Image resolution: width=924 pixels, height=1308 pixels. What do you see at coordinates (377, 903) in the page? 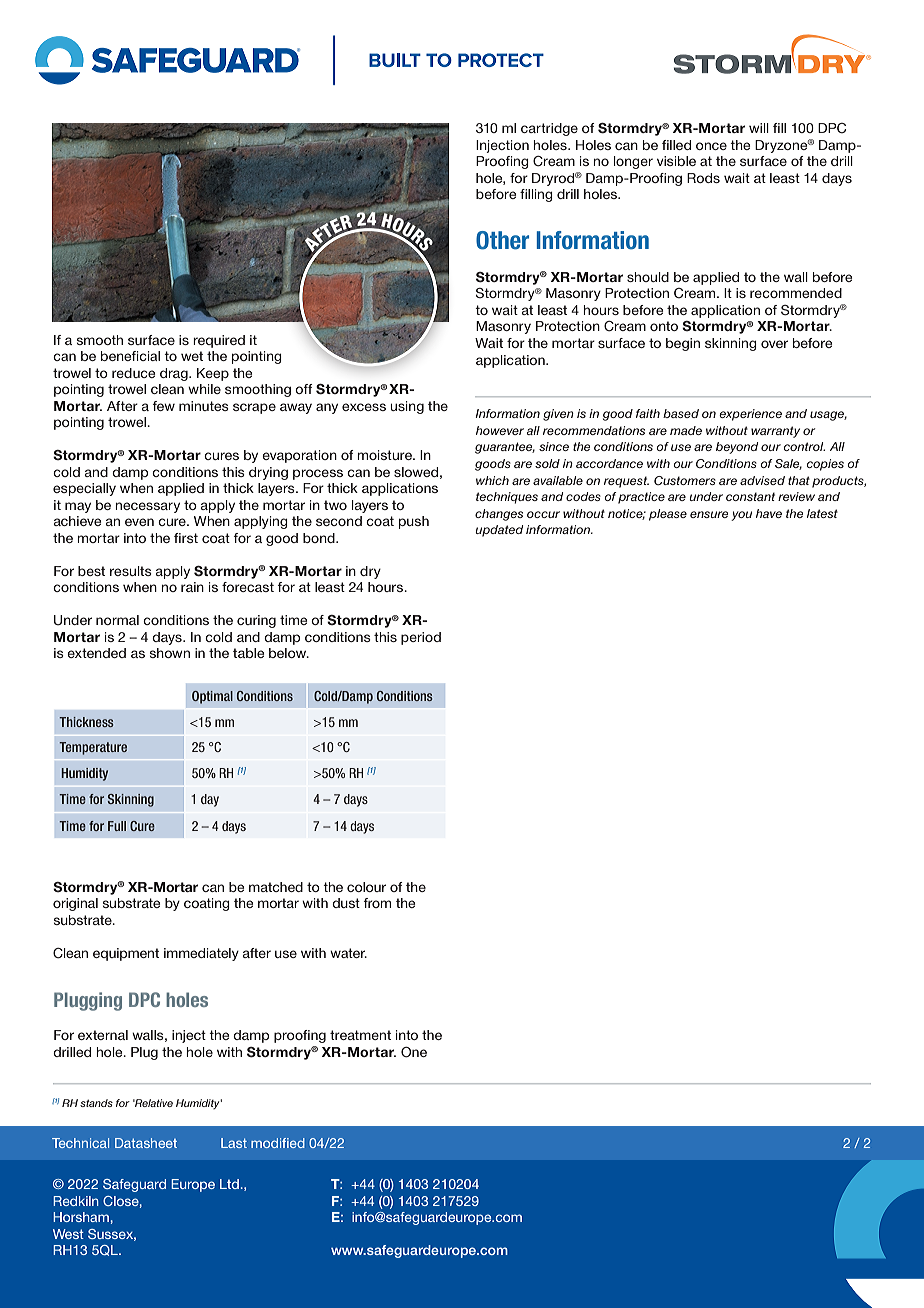
I see `from` at bounding box center [377, 903].
